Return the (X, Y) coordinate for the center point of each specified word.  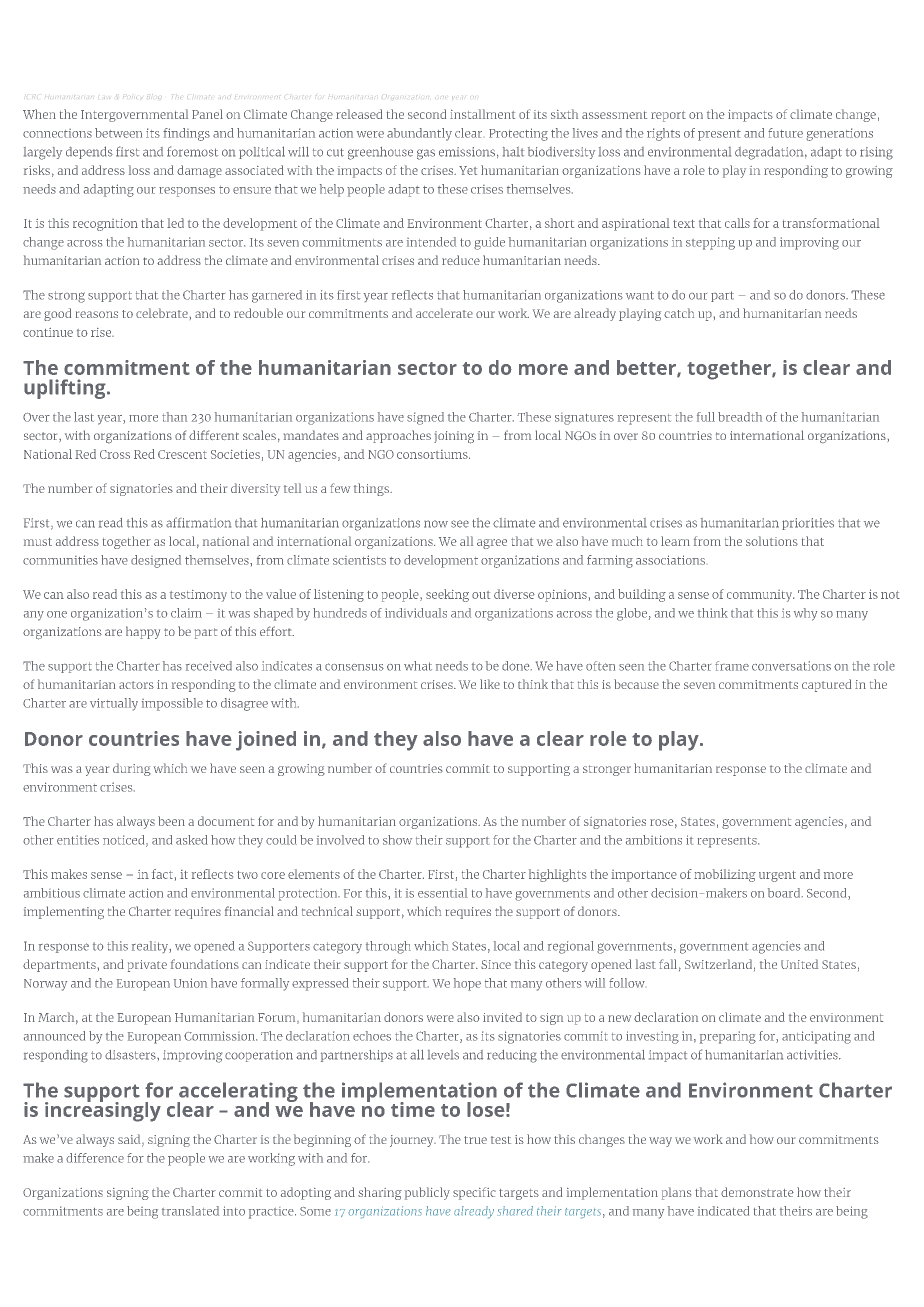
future (785, 133)
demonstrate (757, 1192)
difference (95, 1158)
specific (474, 1193)
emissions (467, 152)
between (118, 133)
